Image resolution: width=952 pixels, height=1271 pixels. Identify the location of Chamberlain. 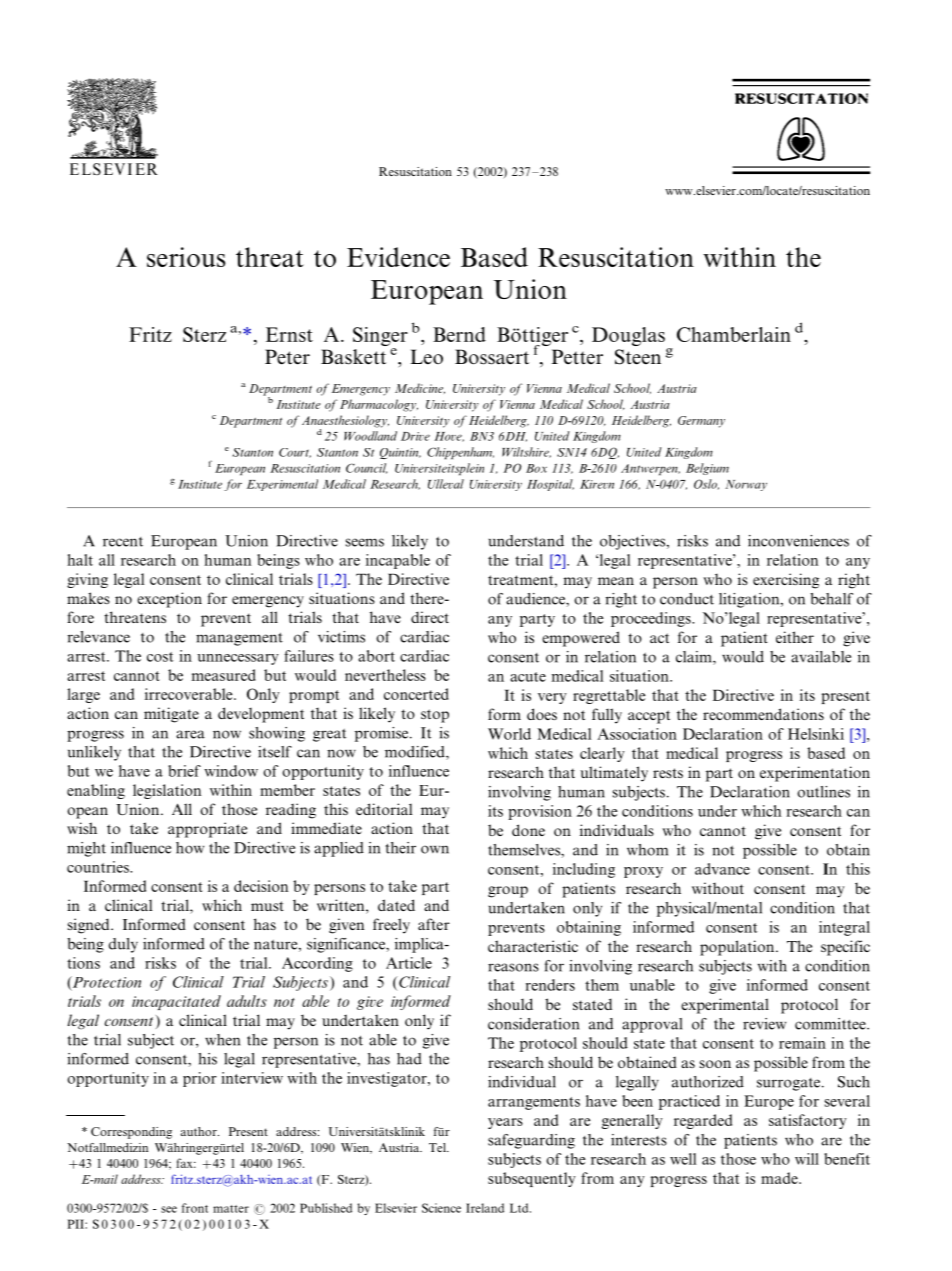
(734, 334).
